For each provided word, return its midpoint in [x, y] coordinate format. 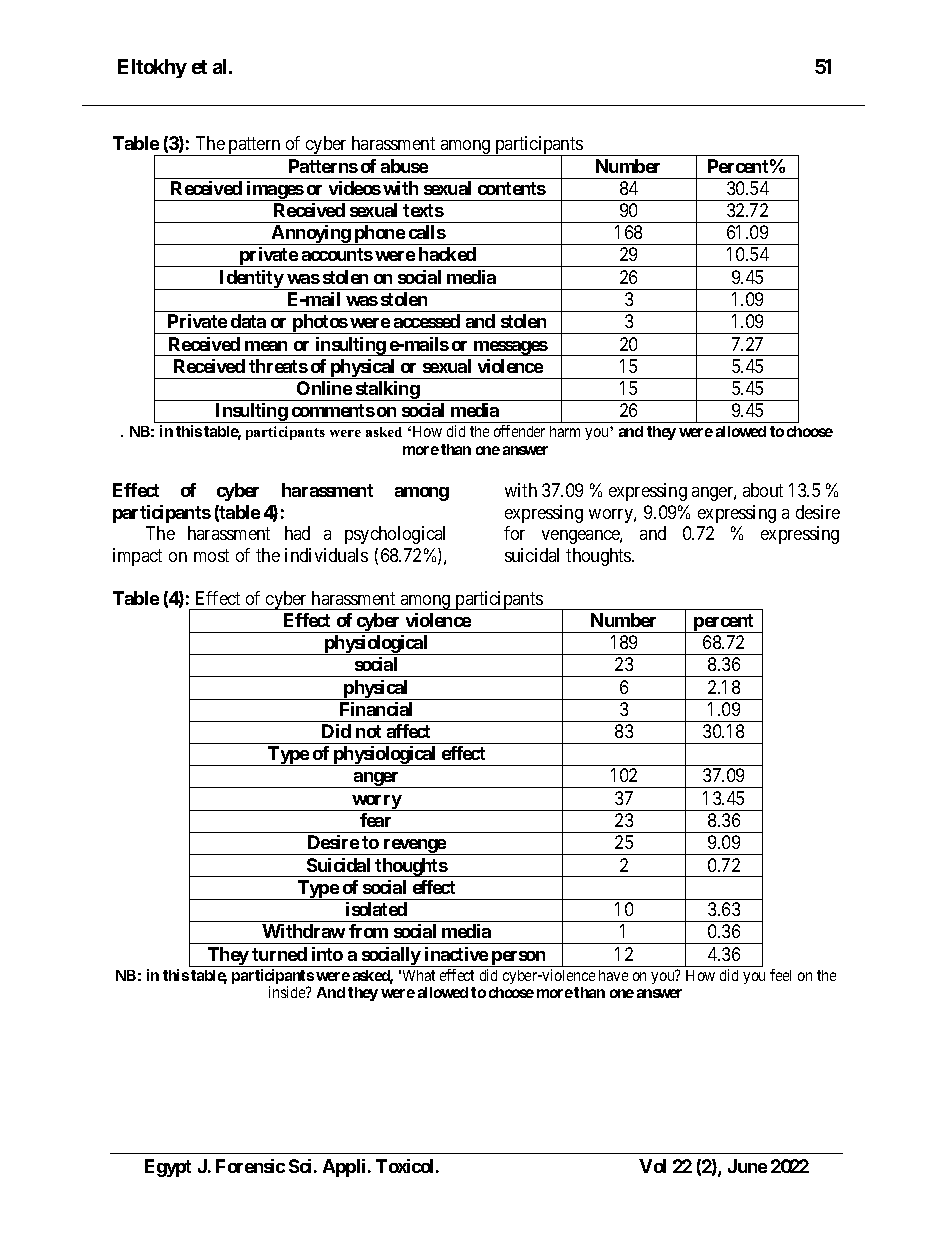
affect [408, 731]
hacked [447, 254]
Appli [344, 1168]
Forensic [250, 1166]
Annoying [311, 235]
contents [512, 188]
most [211, 555]
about [763, 490]
